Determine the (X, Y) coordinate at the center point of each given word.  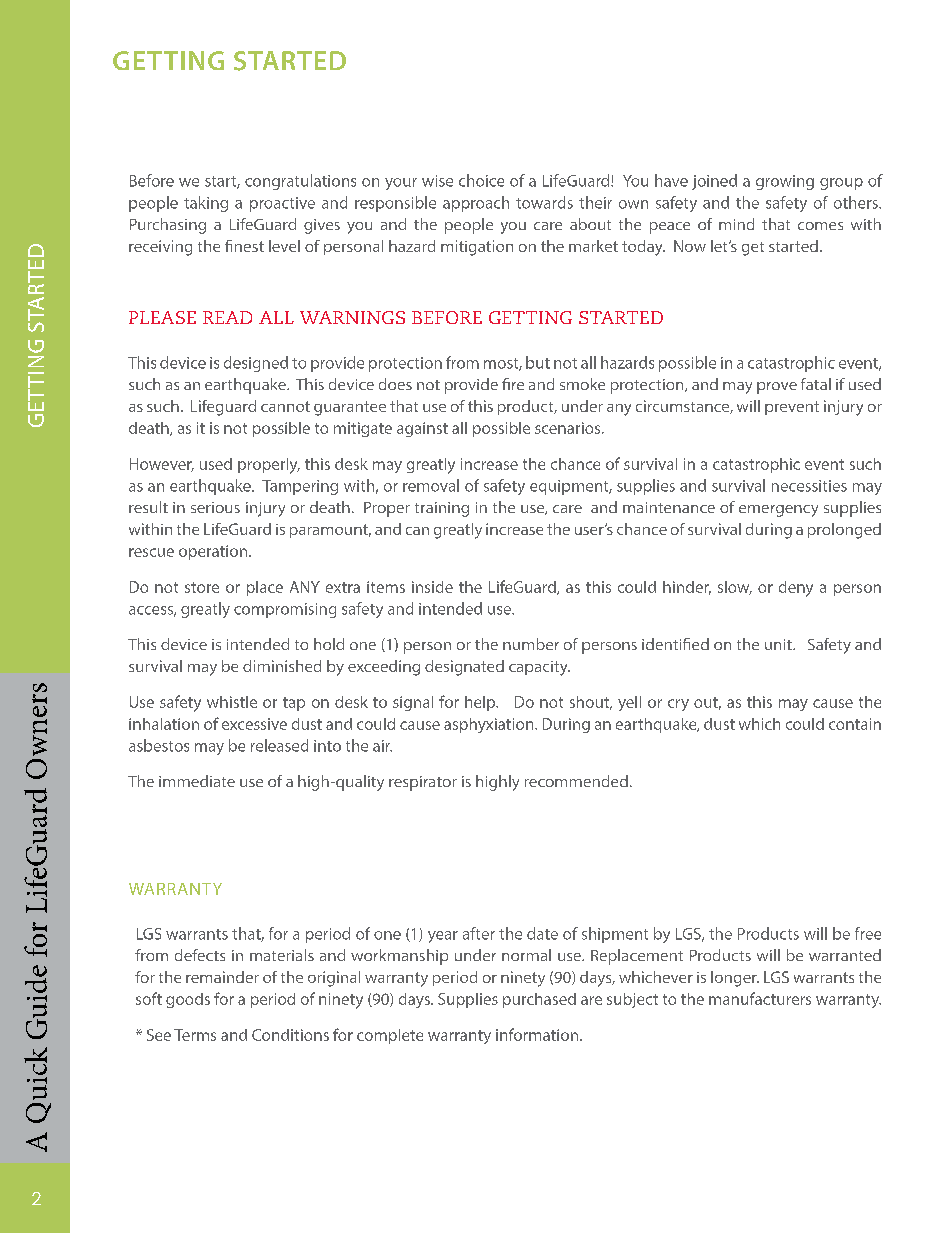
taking (206, 204)
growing (785, 182)
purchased (539, 1000)
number (531, 644)
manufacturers (760, 998)
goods (188, 1000)
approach (476, 204)
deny (796, 589)
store (202, 587)
